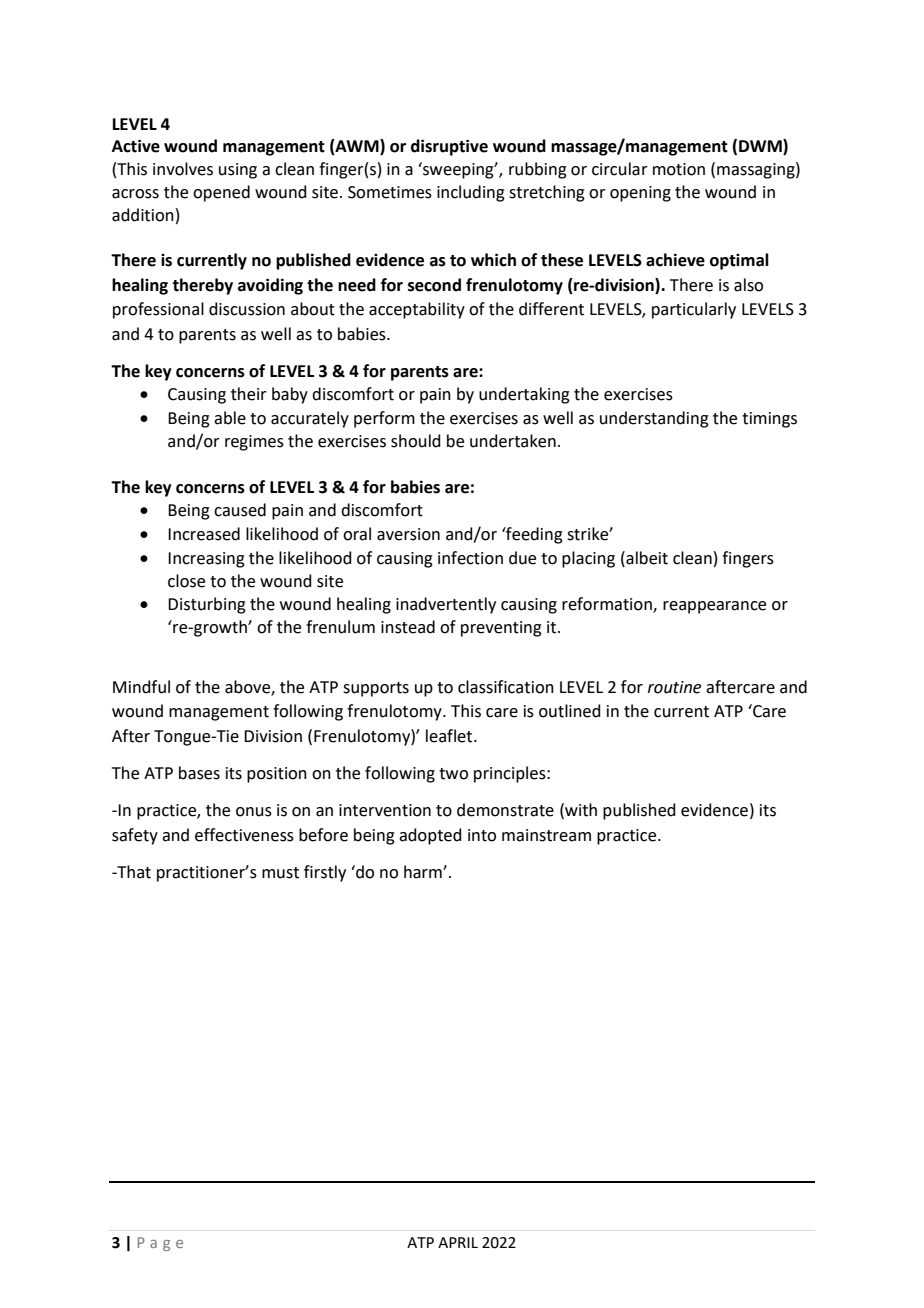 The height and width of the screenshot is (1308, 924). What do you see at coordinates (654, 419) in the screenshot?
I see `understanding` at bounding box center [654, 419].
